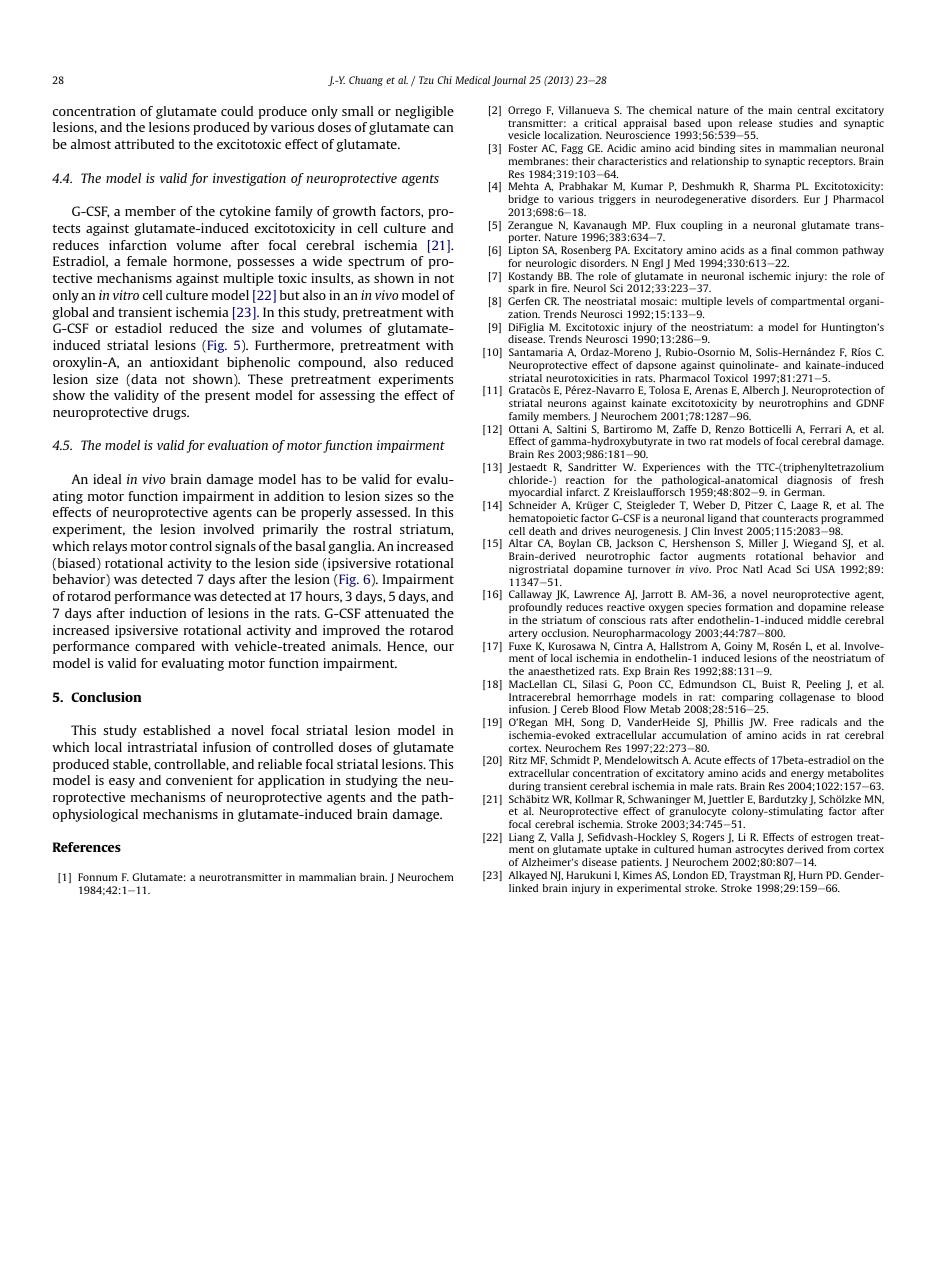 This screenshot has height=1270, width=952. What do you see at coordinates (780, 110) in the screenshot?
I see `main` at bounding box center [780, 110].
